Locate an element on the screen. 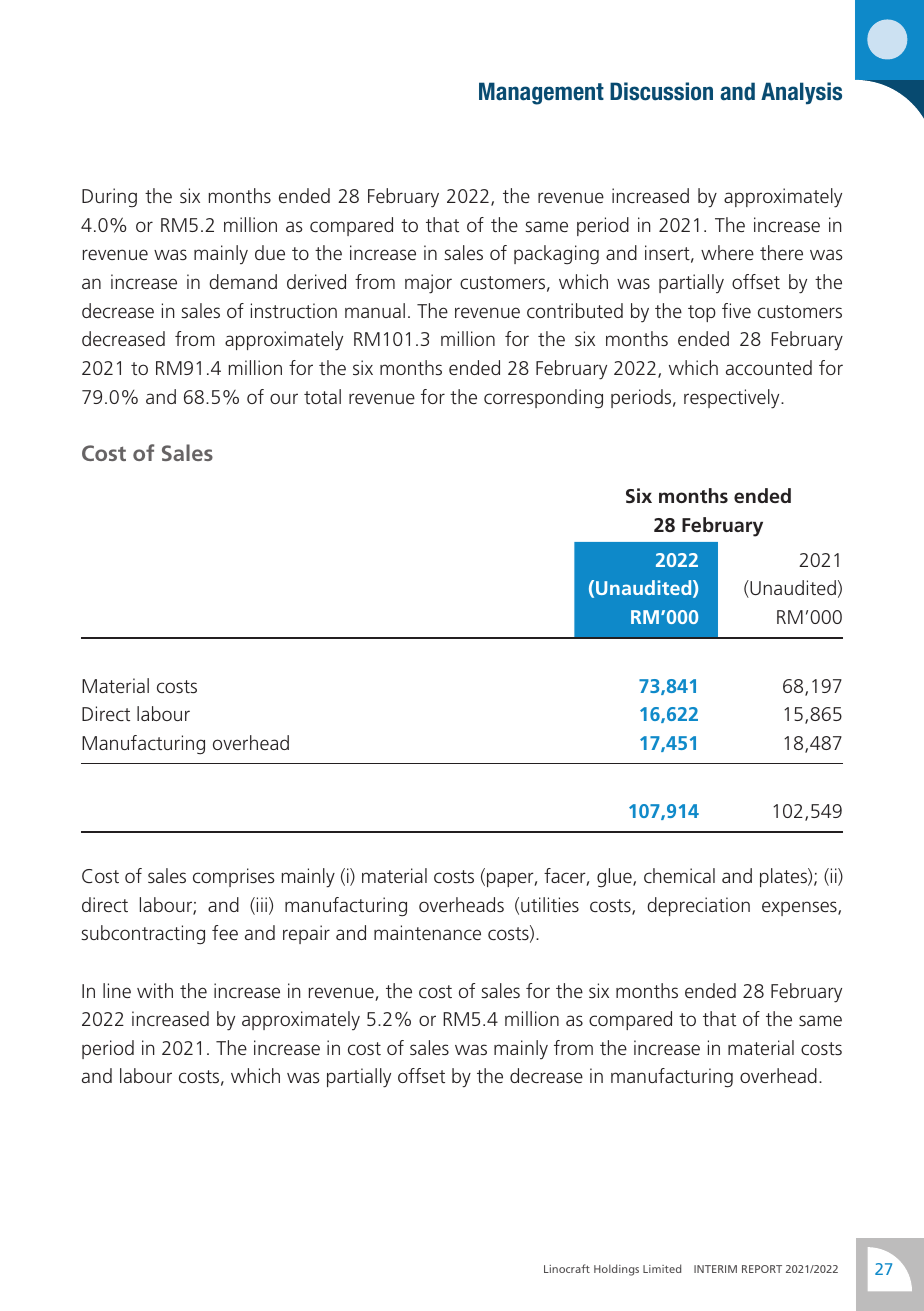  Management is located at coordinates (541, 93).
